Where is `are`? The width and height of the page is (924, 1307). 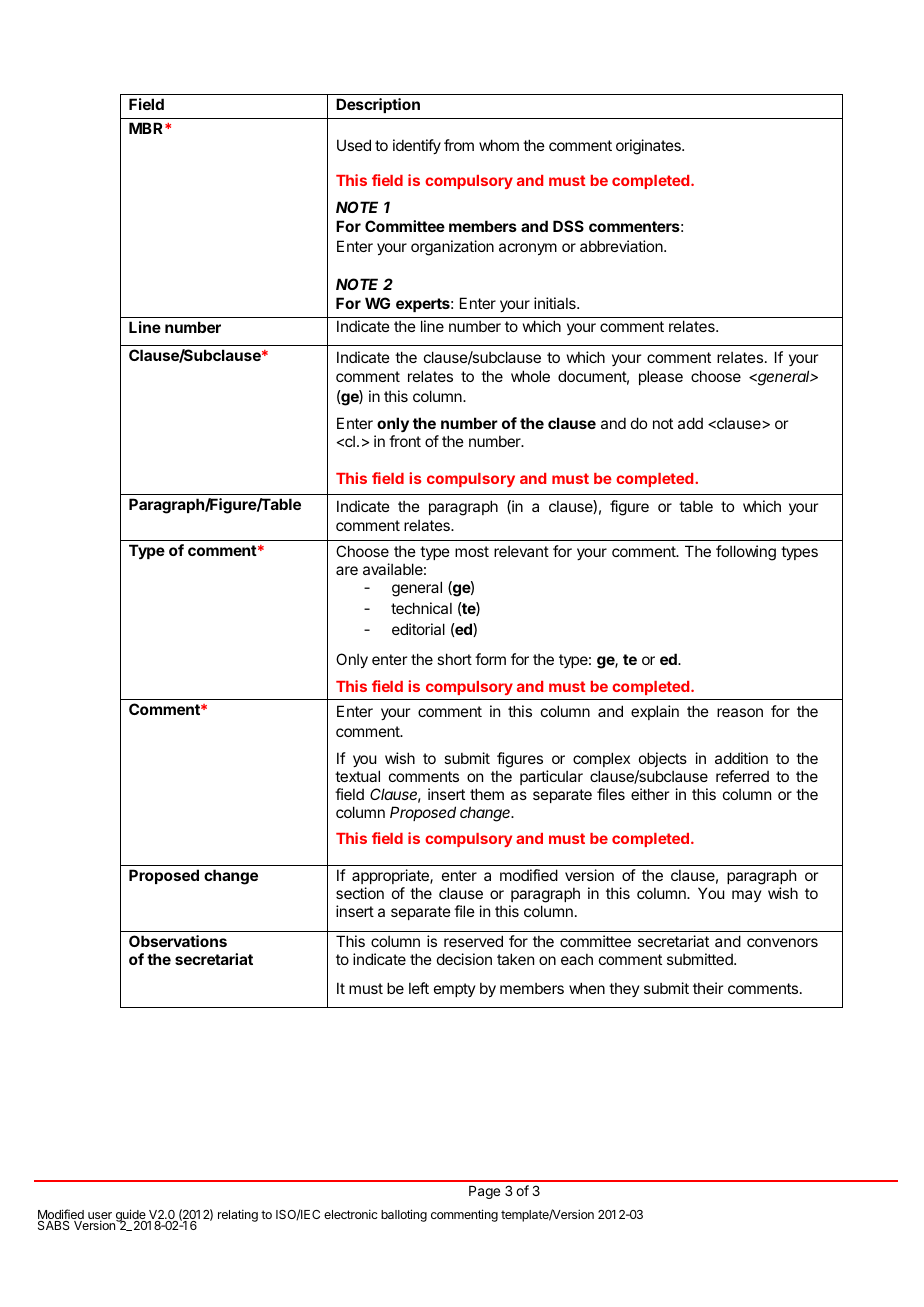
are is located at coordinates (347, 570).
